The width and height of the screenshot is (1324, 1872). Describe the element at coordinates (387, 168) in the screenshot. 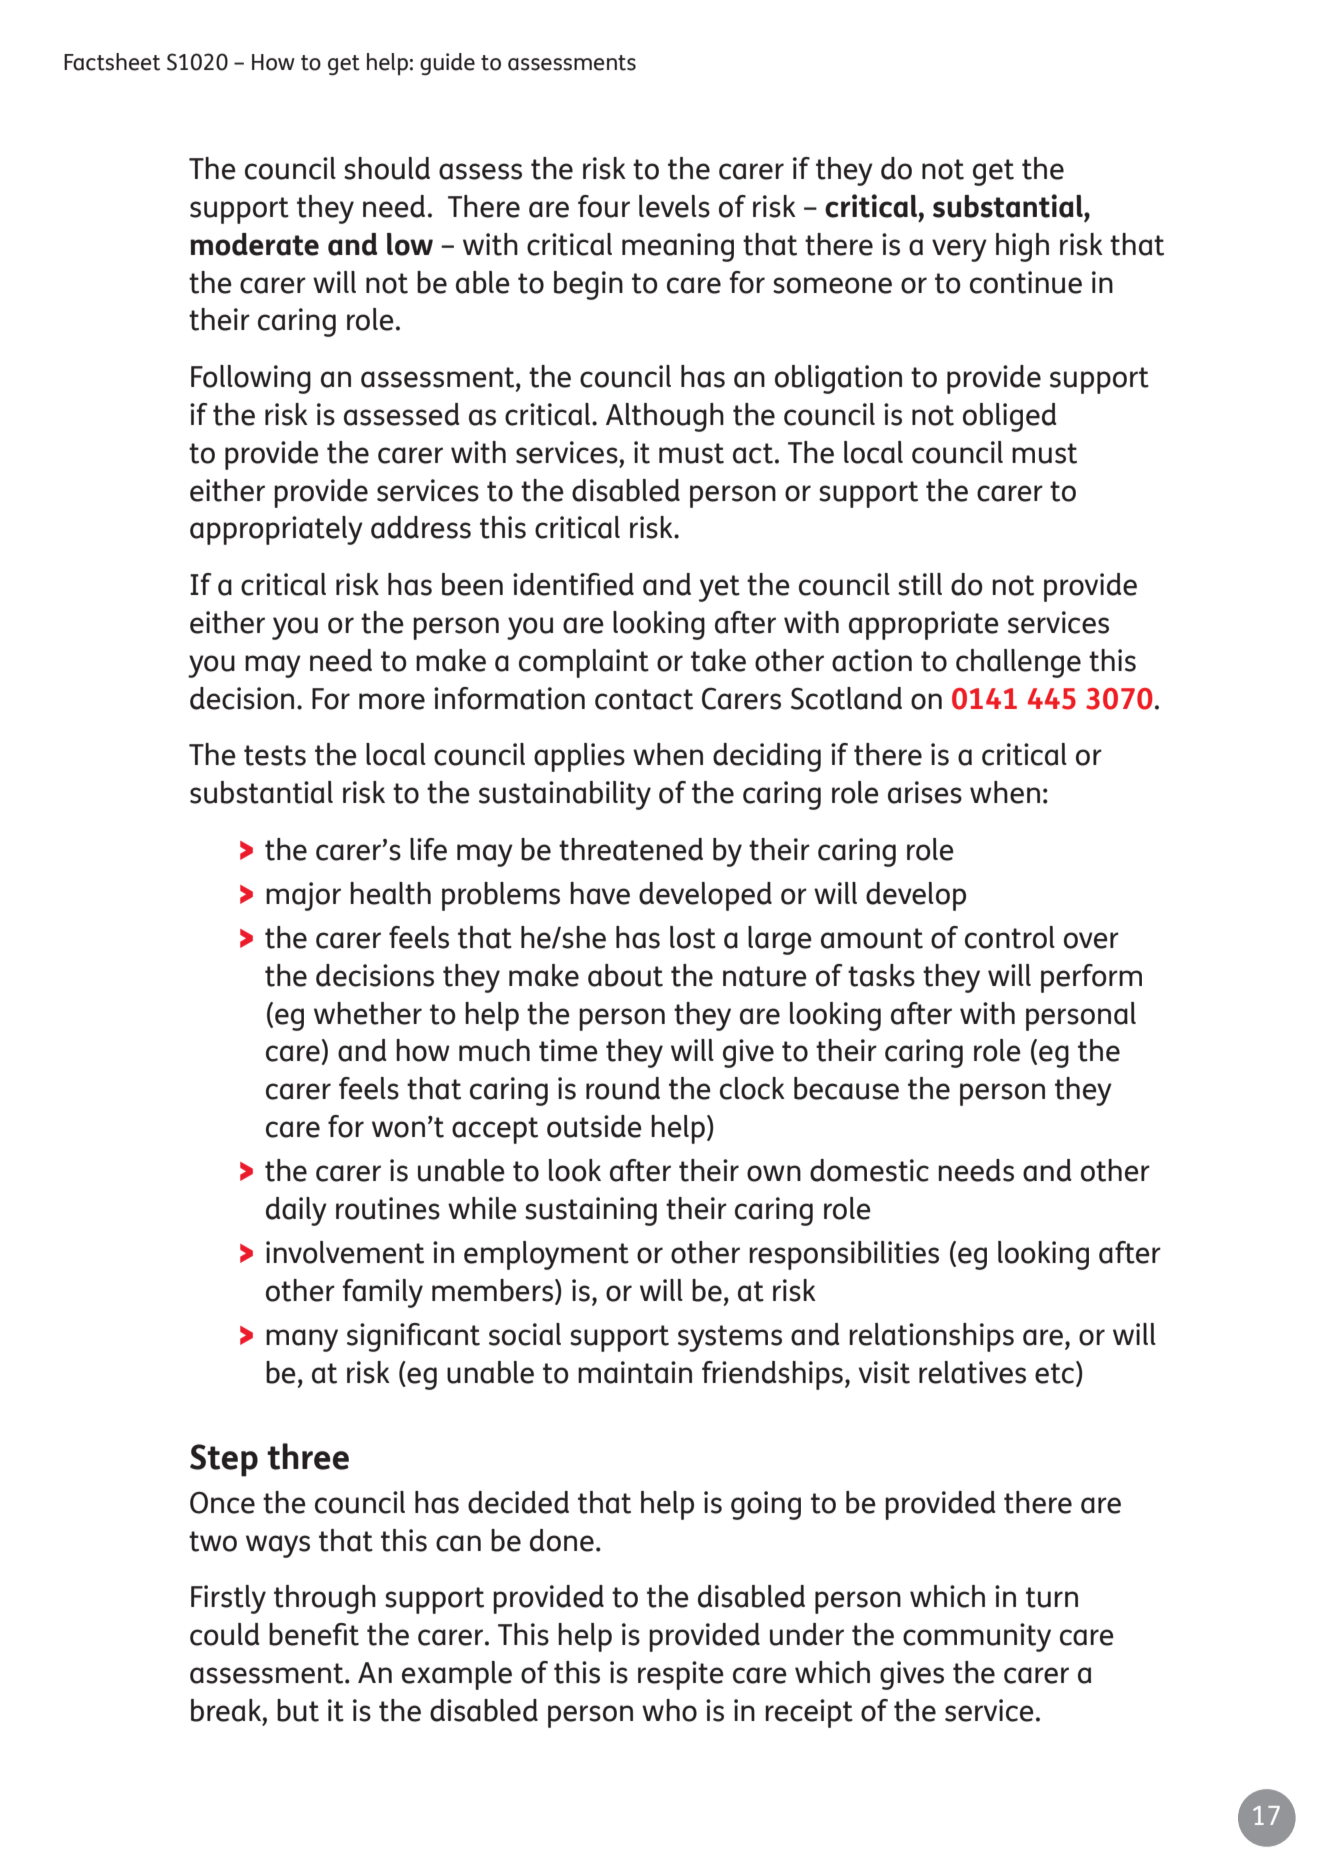

I see `should` at that location.
